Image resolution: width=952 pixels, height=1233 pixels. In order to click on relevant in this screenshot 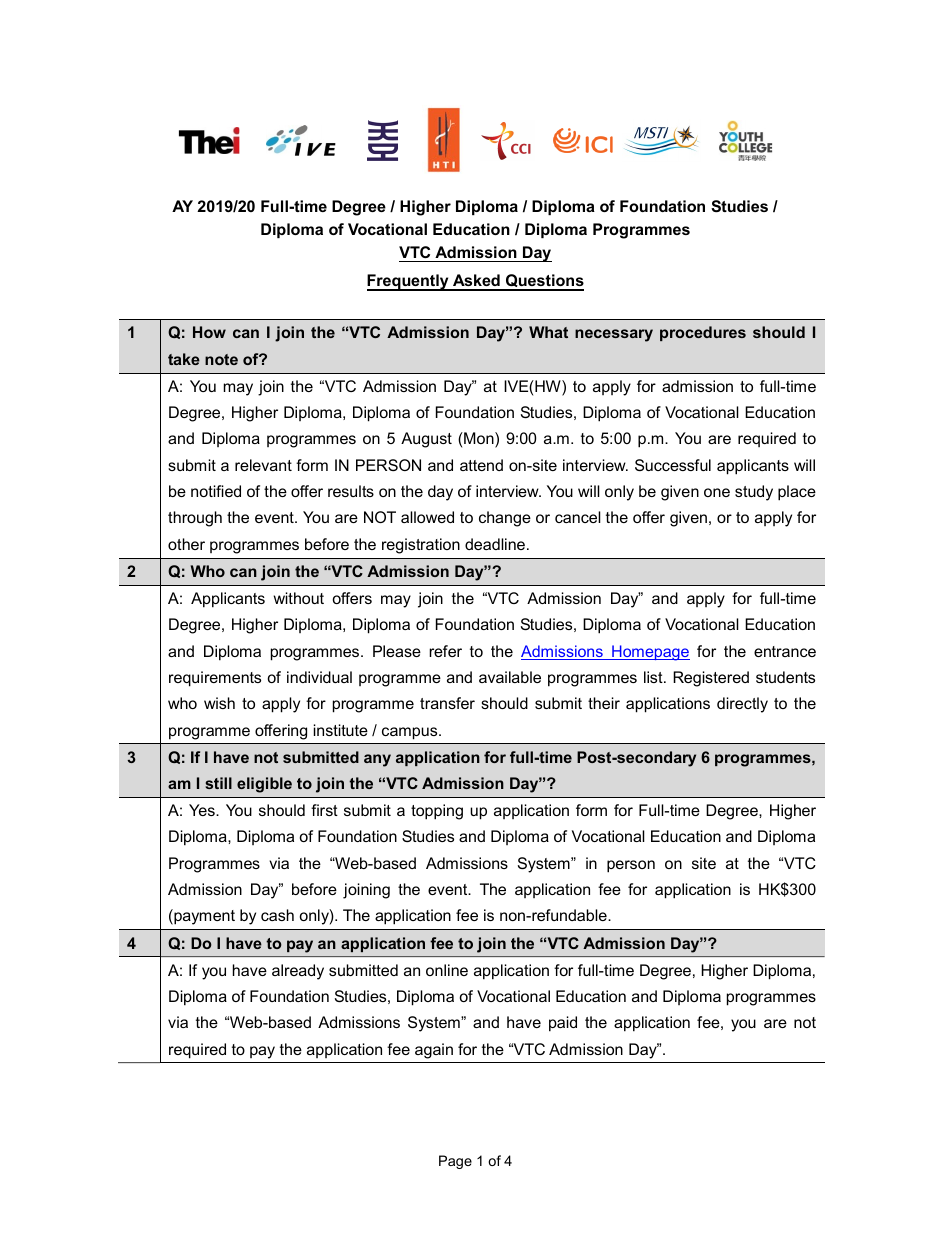, I will do `click(263, 465)`.
